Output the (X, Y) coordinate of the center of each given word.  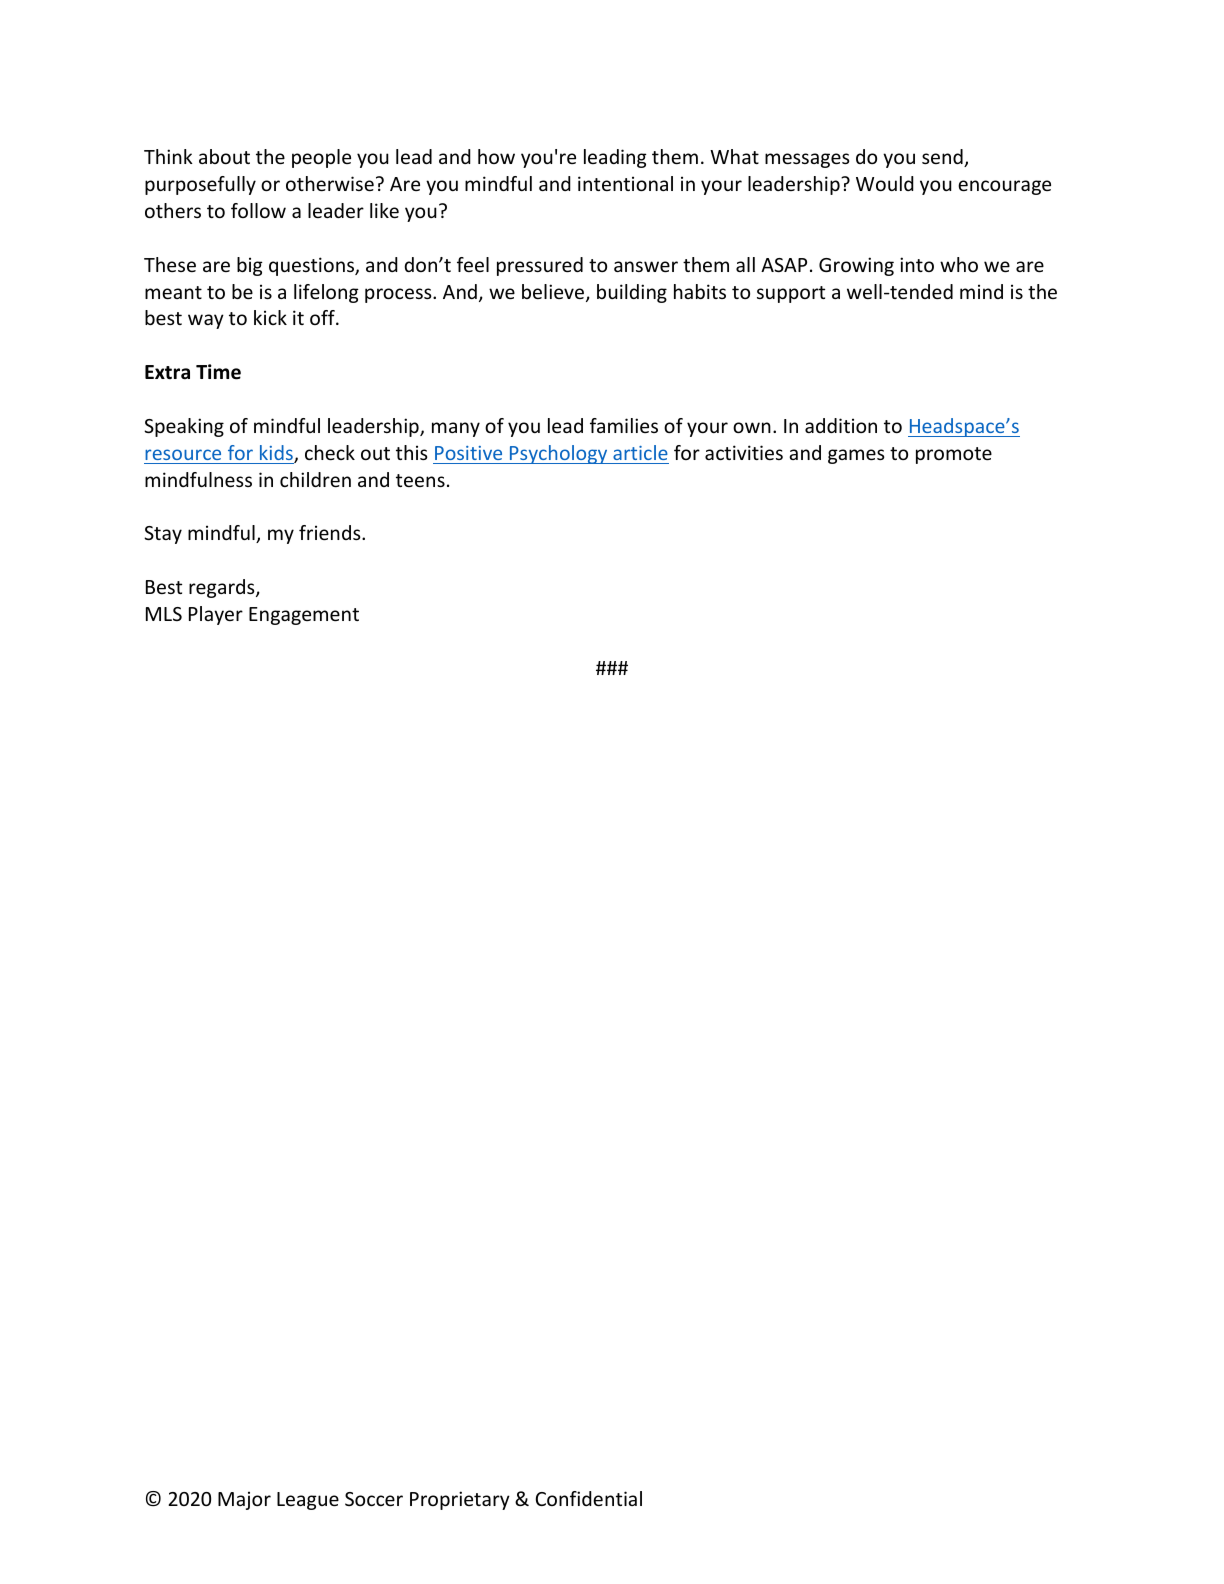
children (315, 479)
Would (885, 183)
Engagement (304, 616)
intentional (625, 183)
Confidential (589, 1498)
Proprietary (460, 1500)
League (308, 1501)
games (856, 456)
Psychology (559, 454)
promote (954, 455)
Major (244, 1500)
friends (331, 532)
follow (258, 210)
